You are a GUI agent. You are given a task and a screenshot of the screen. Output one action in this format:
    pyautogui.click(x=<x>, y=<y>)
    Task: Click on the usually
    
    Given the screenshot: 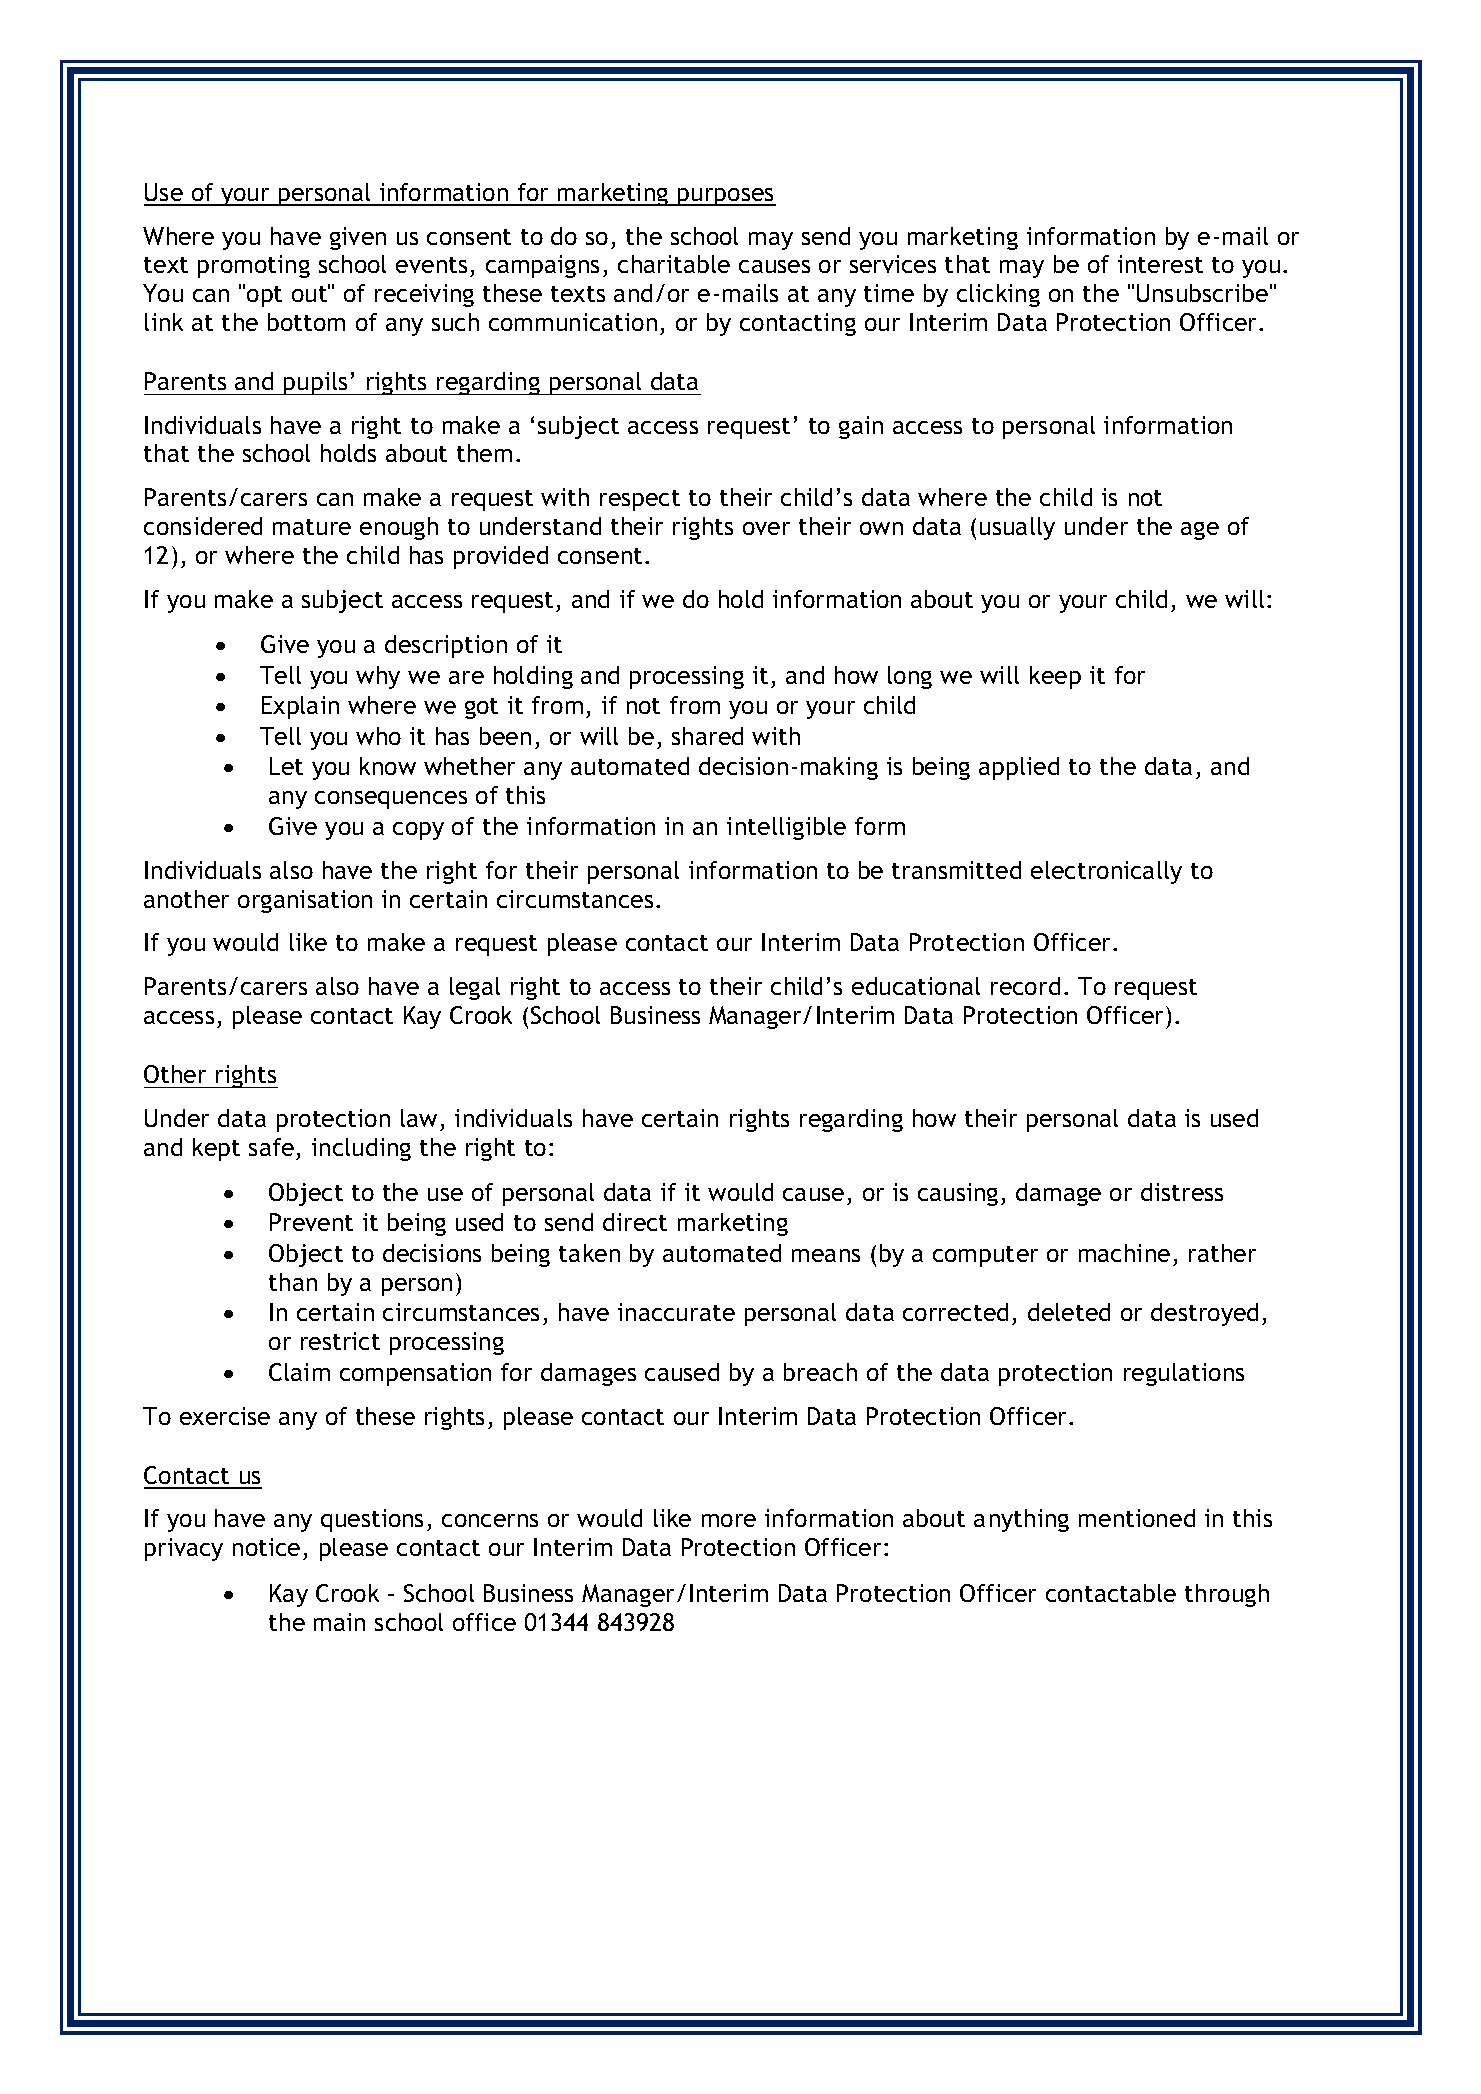 What is the action you would take?
    pyautogui.click(x=1017, y=528)
